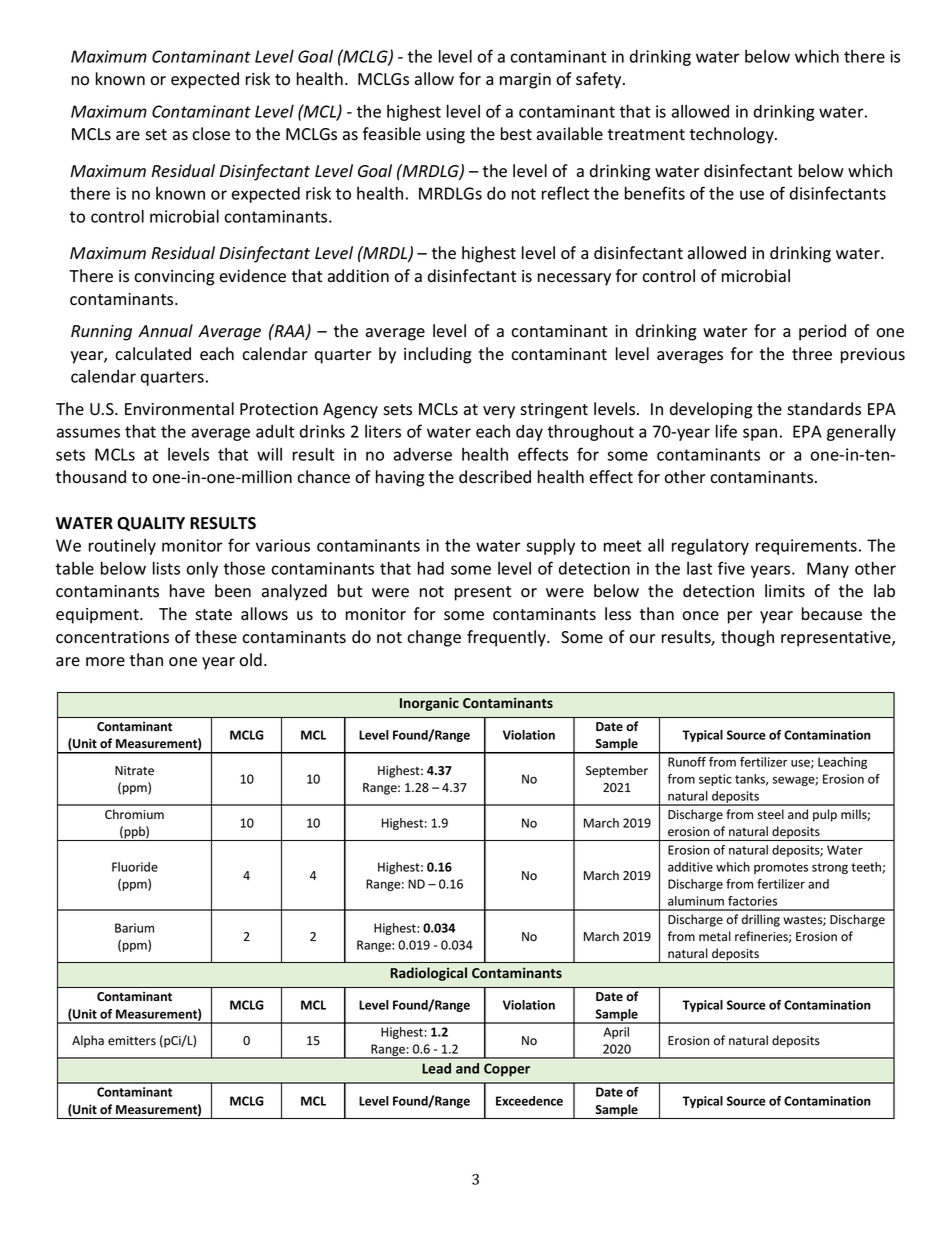 This screenshot has height=1233, width=952. Describe the element at coordinates (760, 434) in the screenshot. I see `span` at that location.
